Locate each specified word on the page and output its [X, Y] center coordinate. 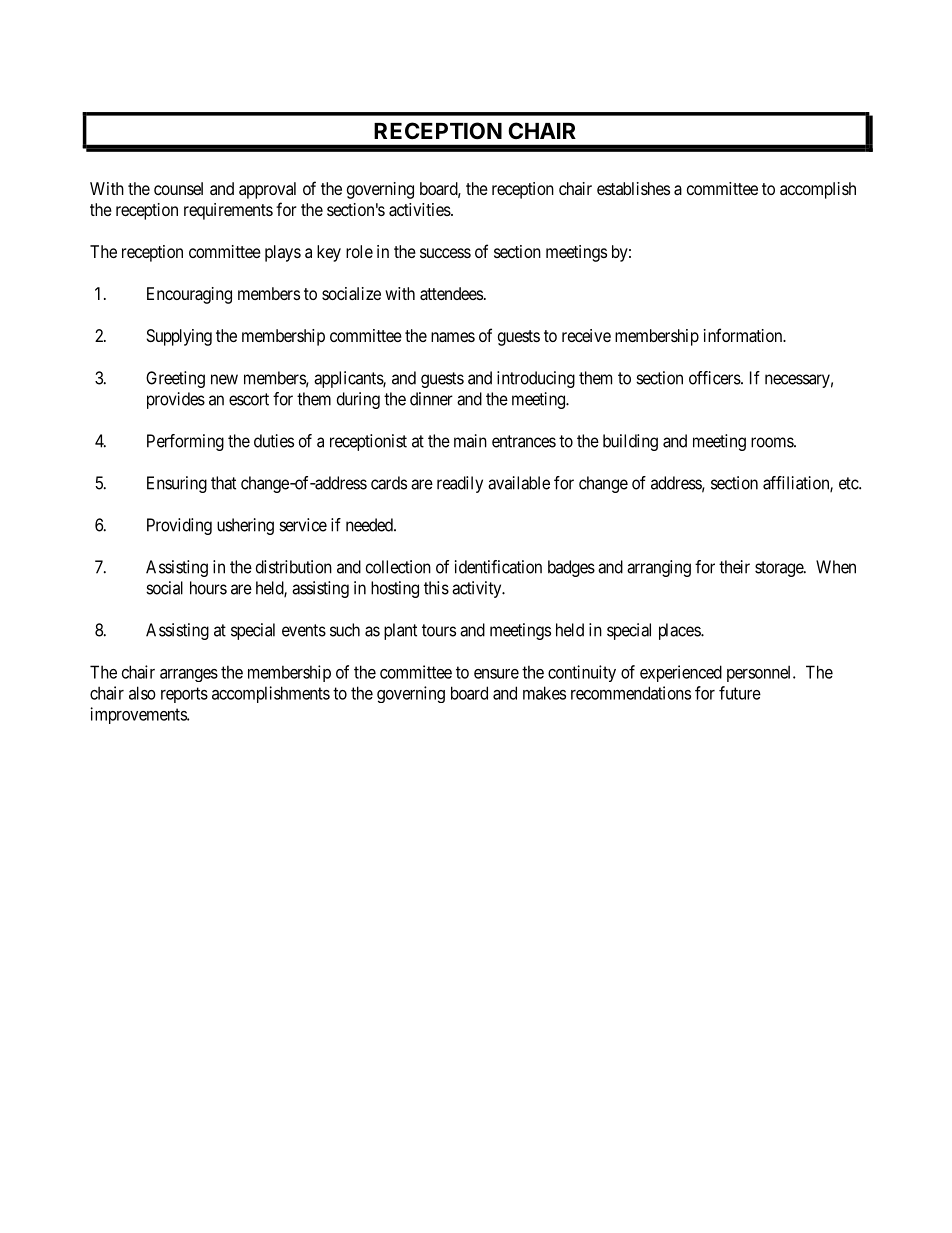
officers [715, 378]
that [223, 483]
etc [849, 483]
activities [420, 209]
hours [208, 588]
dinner [431, 399]
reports [184, 695]
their [734, 567]
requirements [228, 211]
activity [478, 589]
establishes [633, 188]
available [519, 483]
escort [249, 399]
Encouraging [189, 295]
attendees [451, 293]
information [744, 335]
